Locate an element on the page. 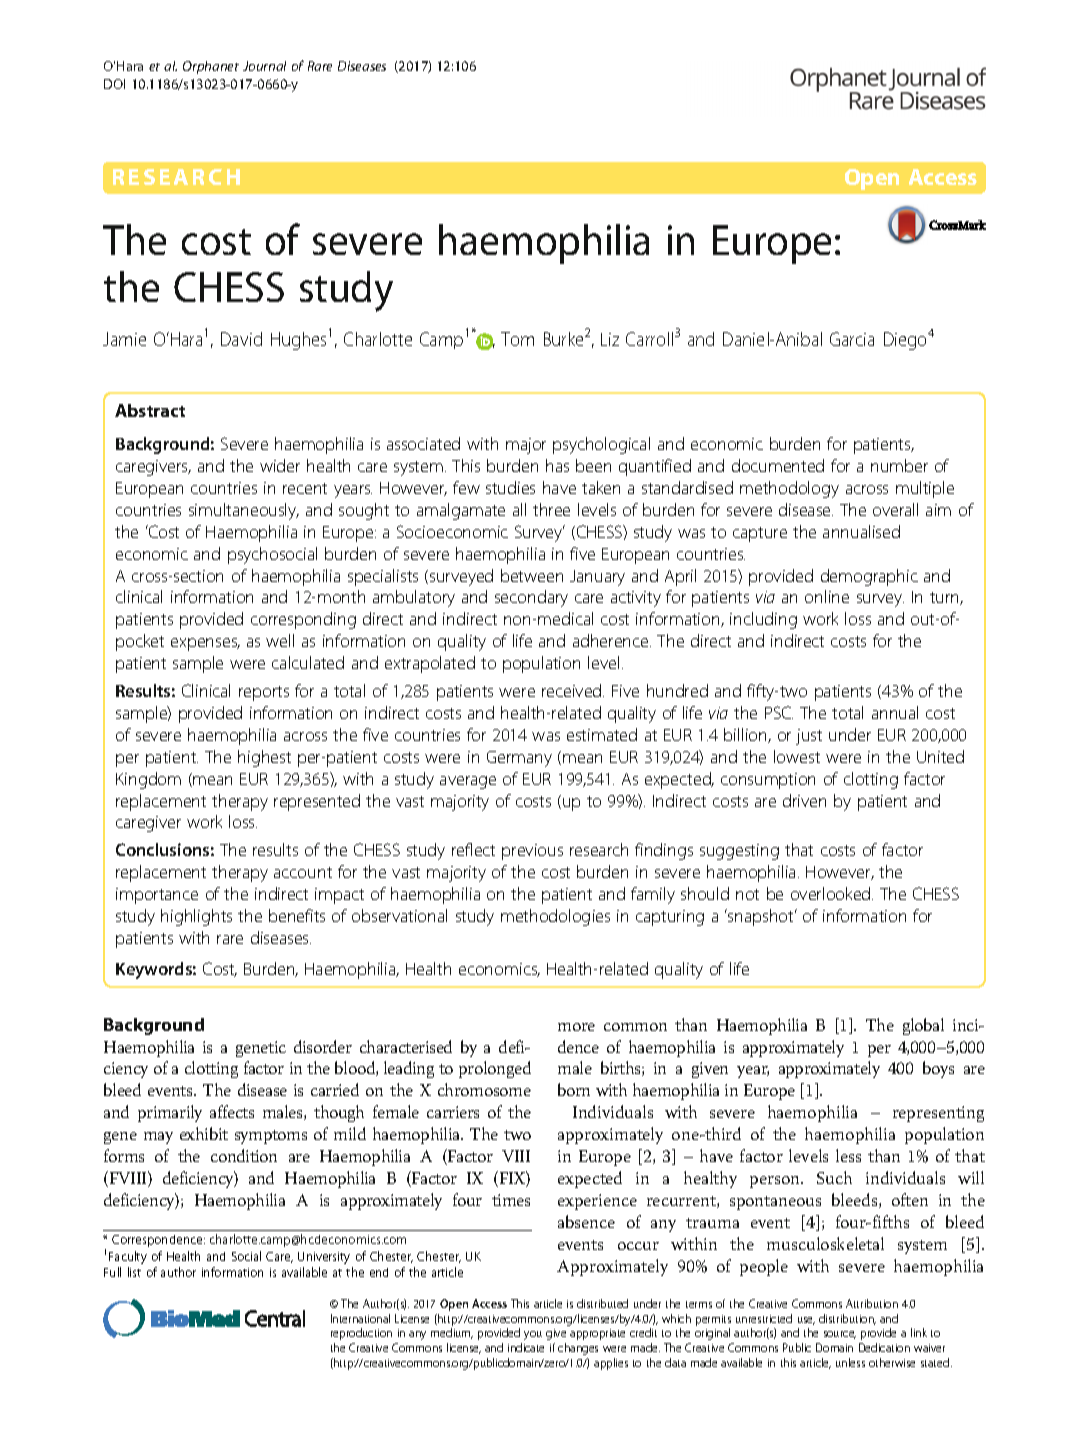  reports is located at coordinates (264, 693).
